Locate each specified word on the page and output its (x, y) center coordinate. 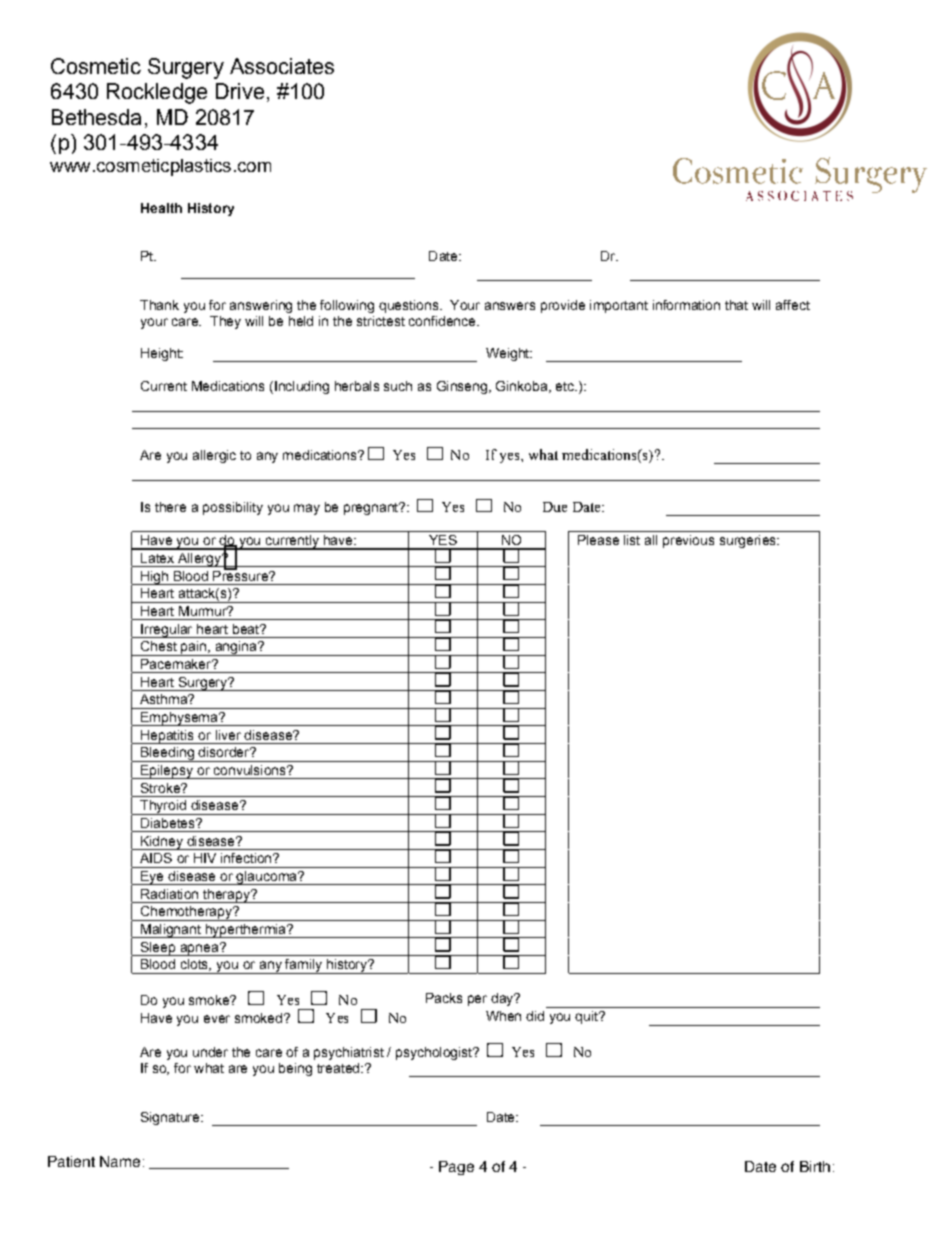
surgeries (749, 541)
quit (587, 1017)
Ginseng (462, 387)
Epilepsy (167, 772)
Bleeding (167, 754)
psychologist (435, 1053)
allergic (214, 456)
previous (688, 541)
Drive (240, 91)
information (686, 305)
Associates (282, 66)
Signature (171, 1118)
